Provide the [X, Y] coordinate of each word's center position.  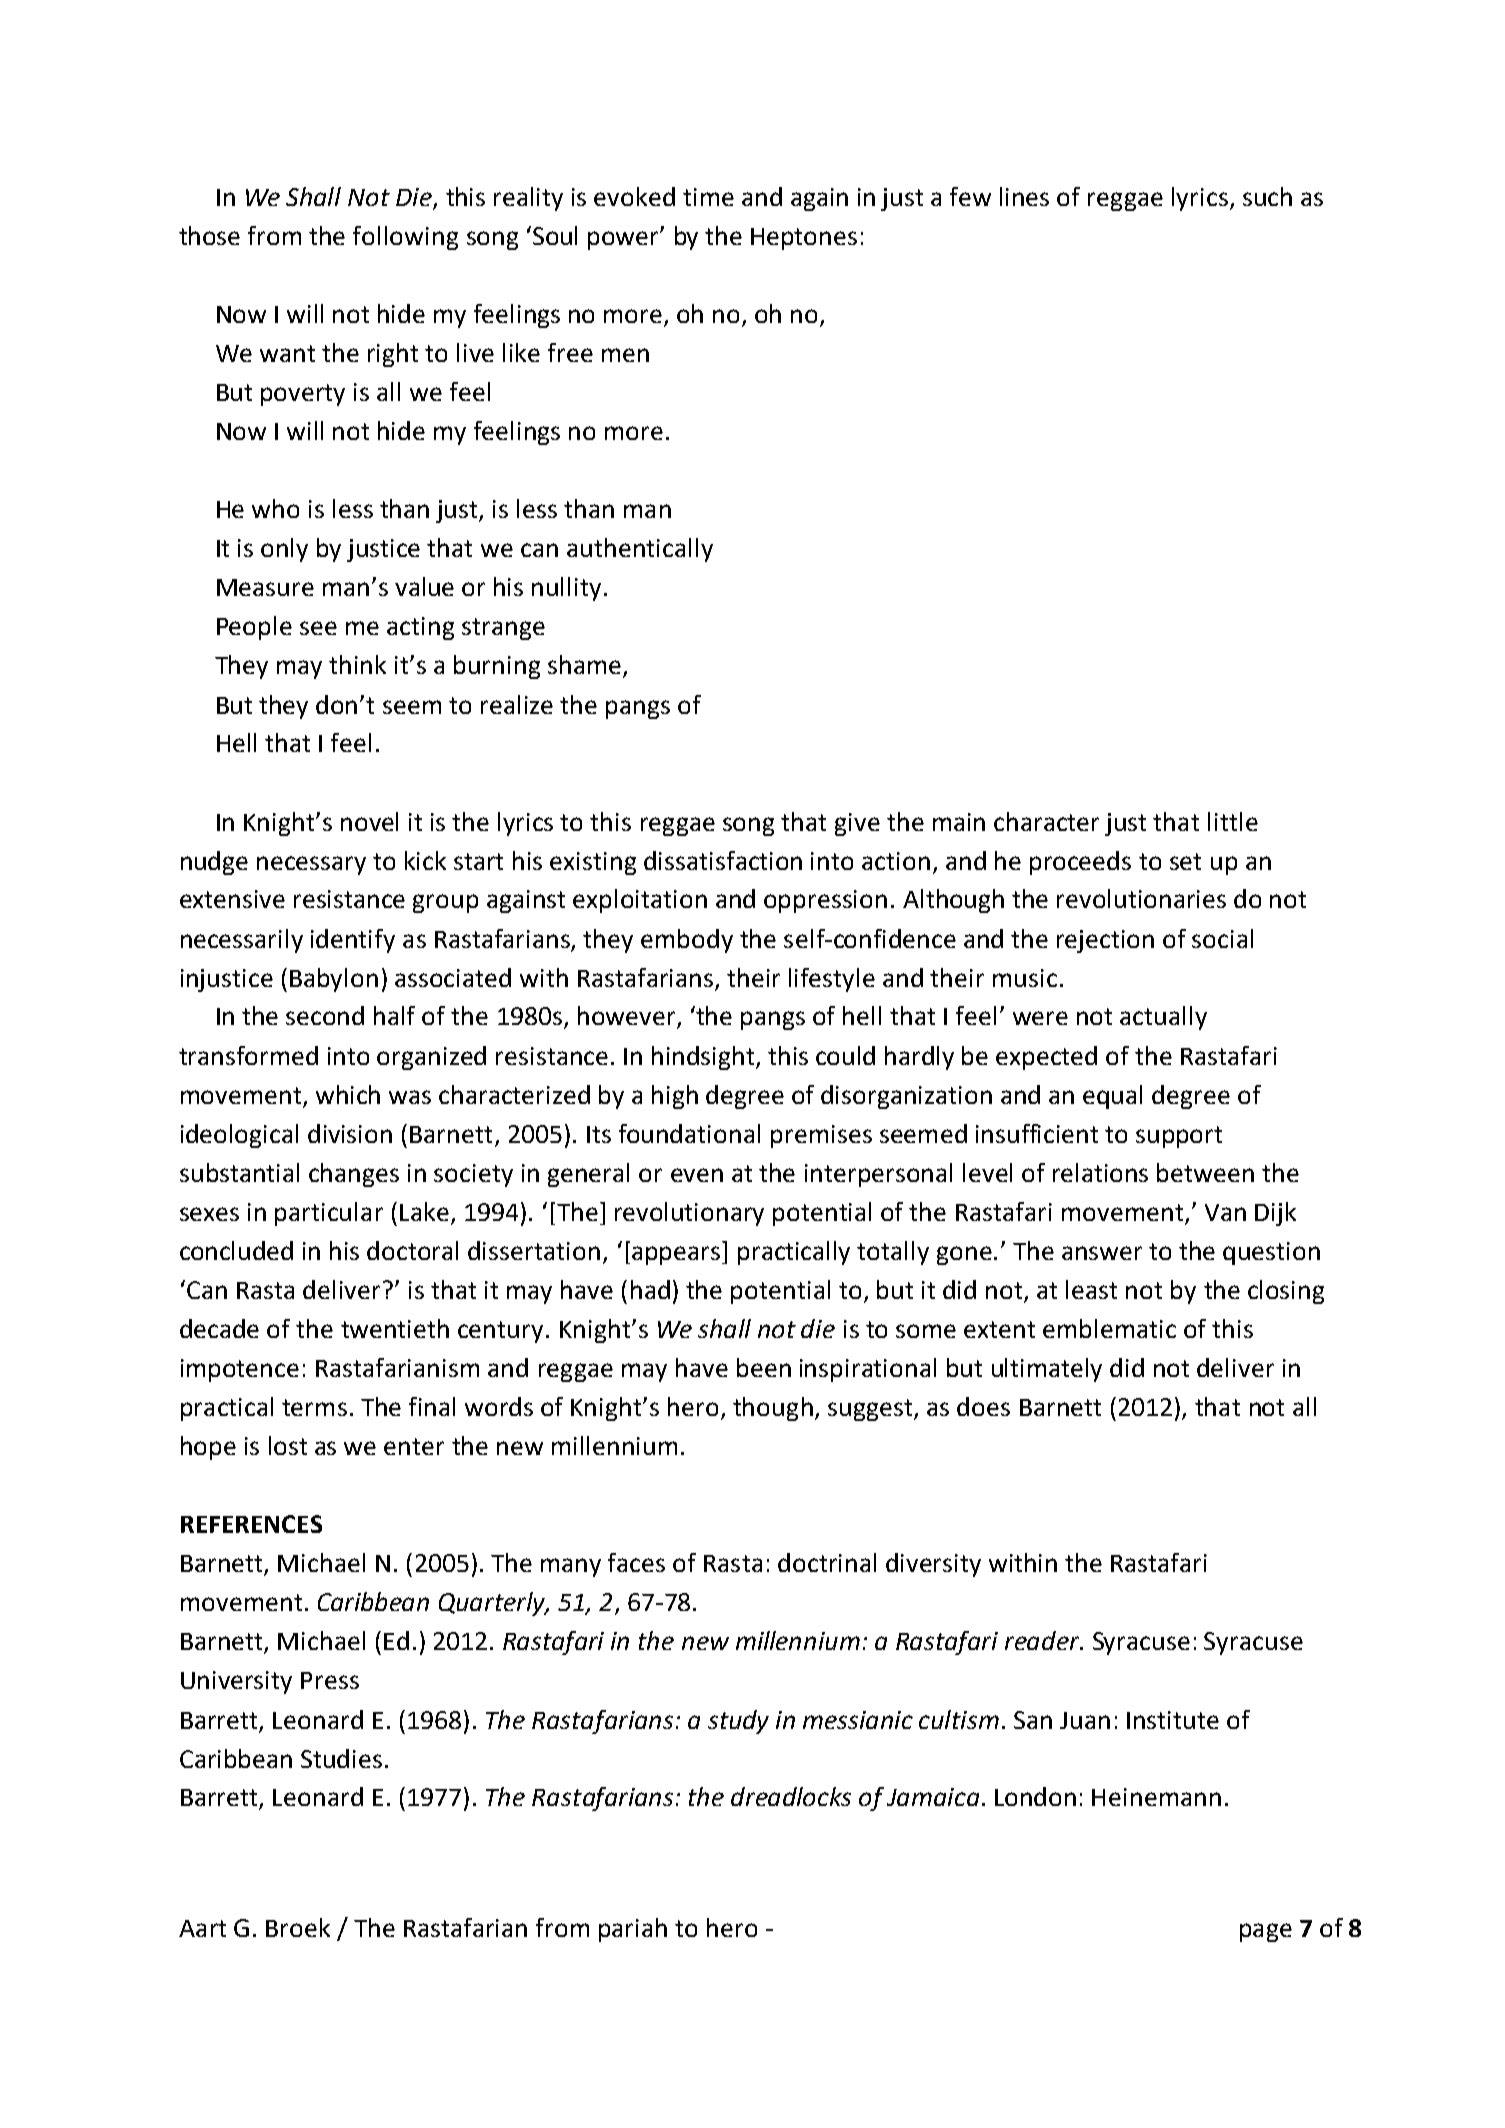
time [708, 197]
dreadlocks [791, 1796]
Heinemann [1156, 1797]
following [405, 238]
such [1267, 196]
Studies [341, 1758]
